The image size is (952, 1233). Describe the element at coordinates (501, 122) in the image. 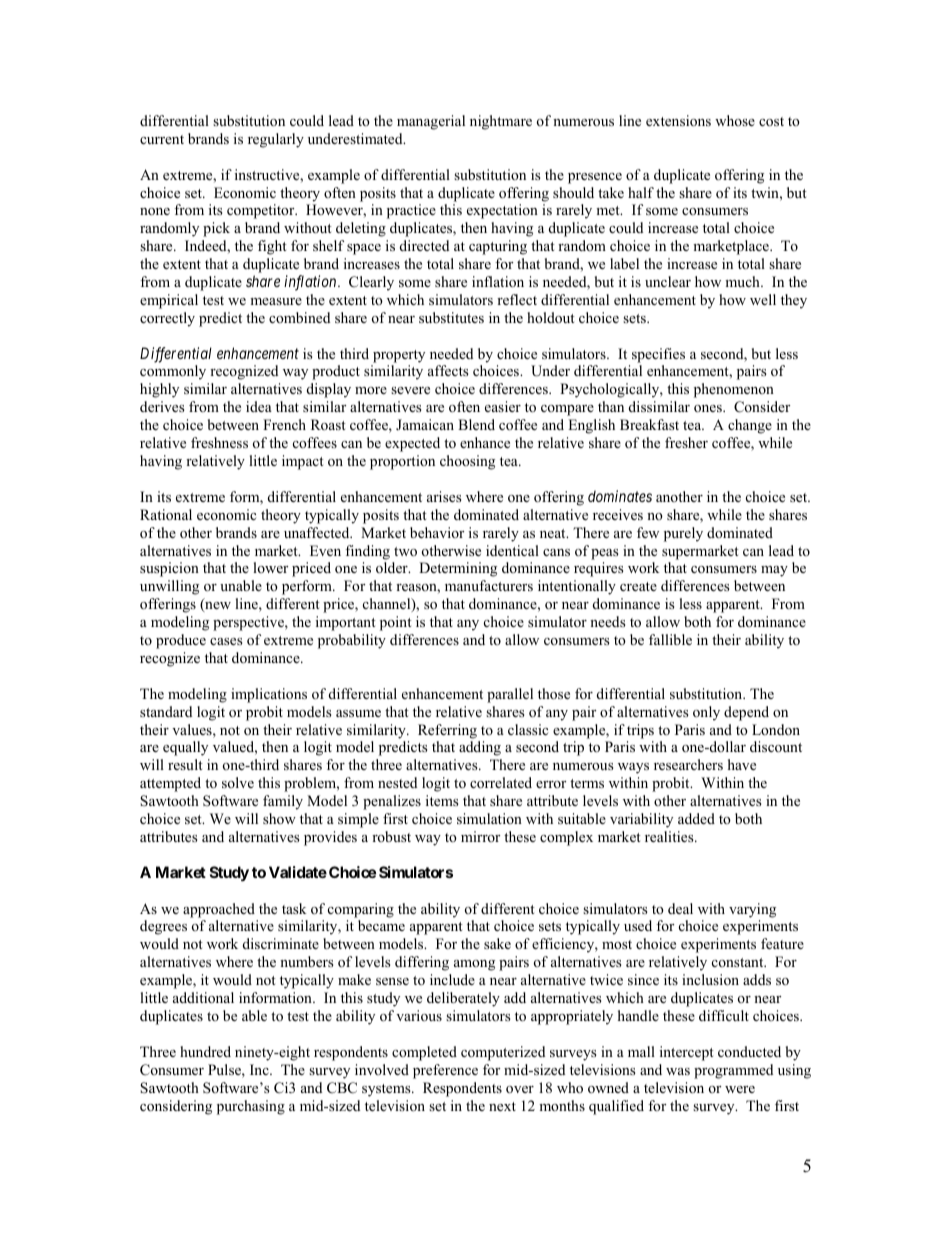

I see `nightmare` at that location.
